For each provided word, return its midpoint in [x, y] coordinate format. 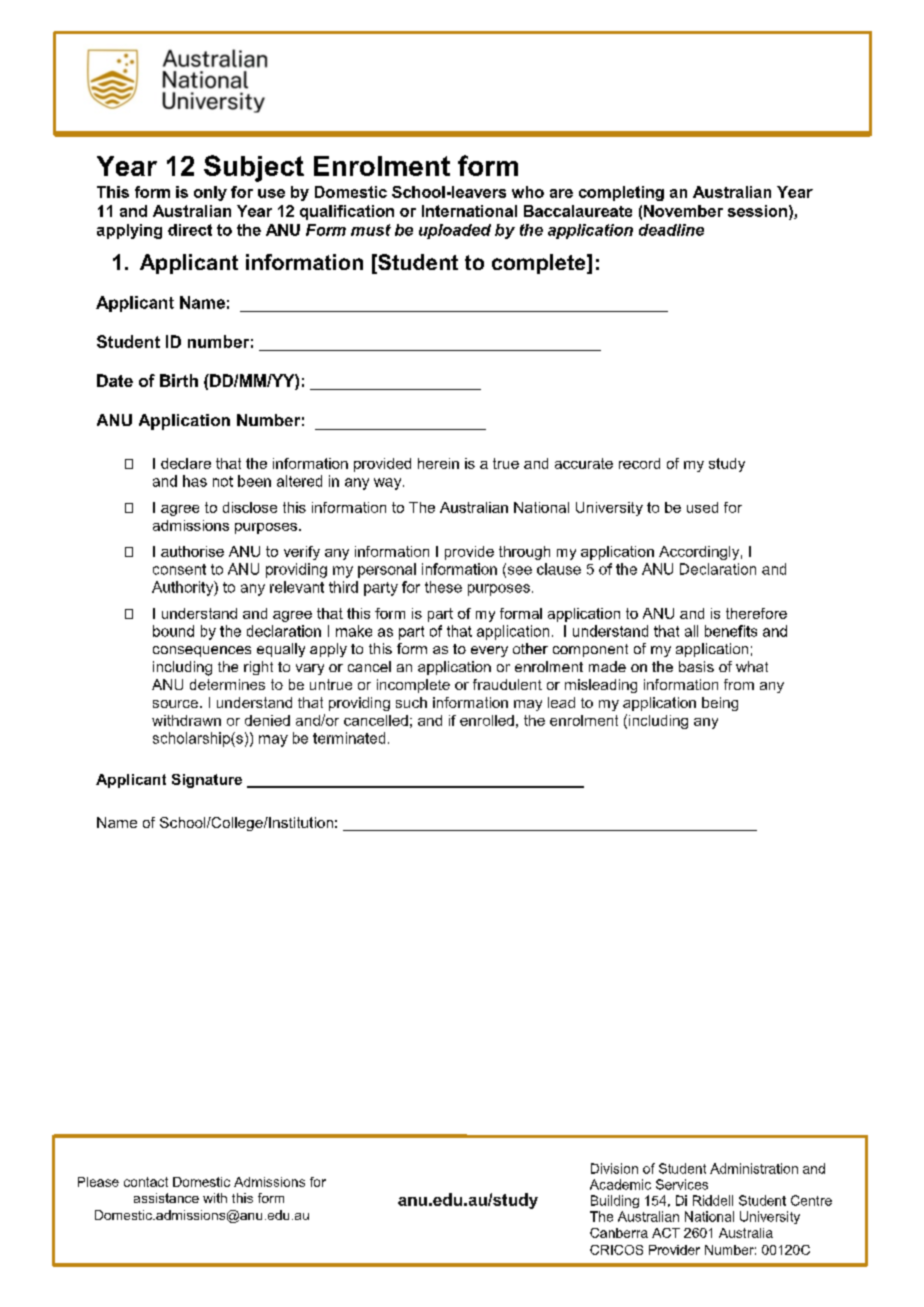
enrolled [487, 720]
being [720, 704]
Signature [207, 781]
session [757, 211]
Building [615, 1201]
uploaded [455, 231]
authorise [192, 551]
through [524, 553]
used [702, 507]
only [210, 193]
